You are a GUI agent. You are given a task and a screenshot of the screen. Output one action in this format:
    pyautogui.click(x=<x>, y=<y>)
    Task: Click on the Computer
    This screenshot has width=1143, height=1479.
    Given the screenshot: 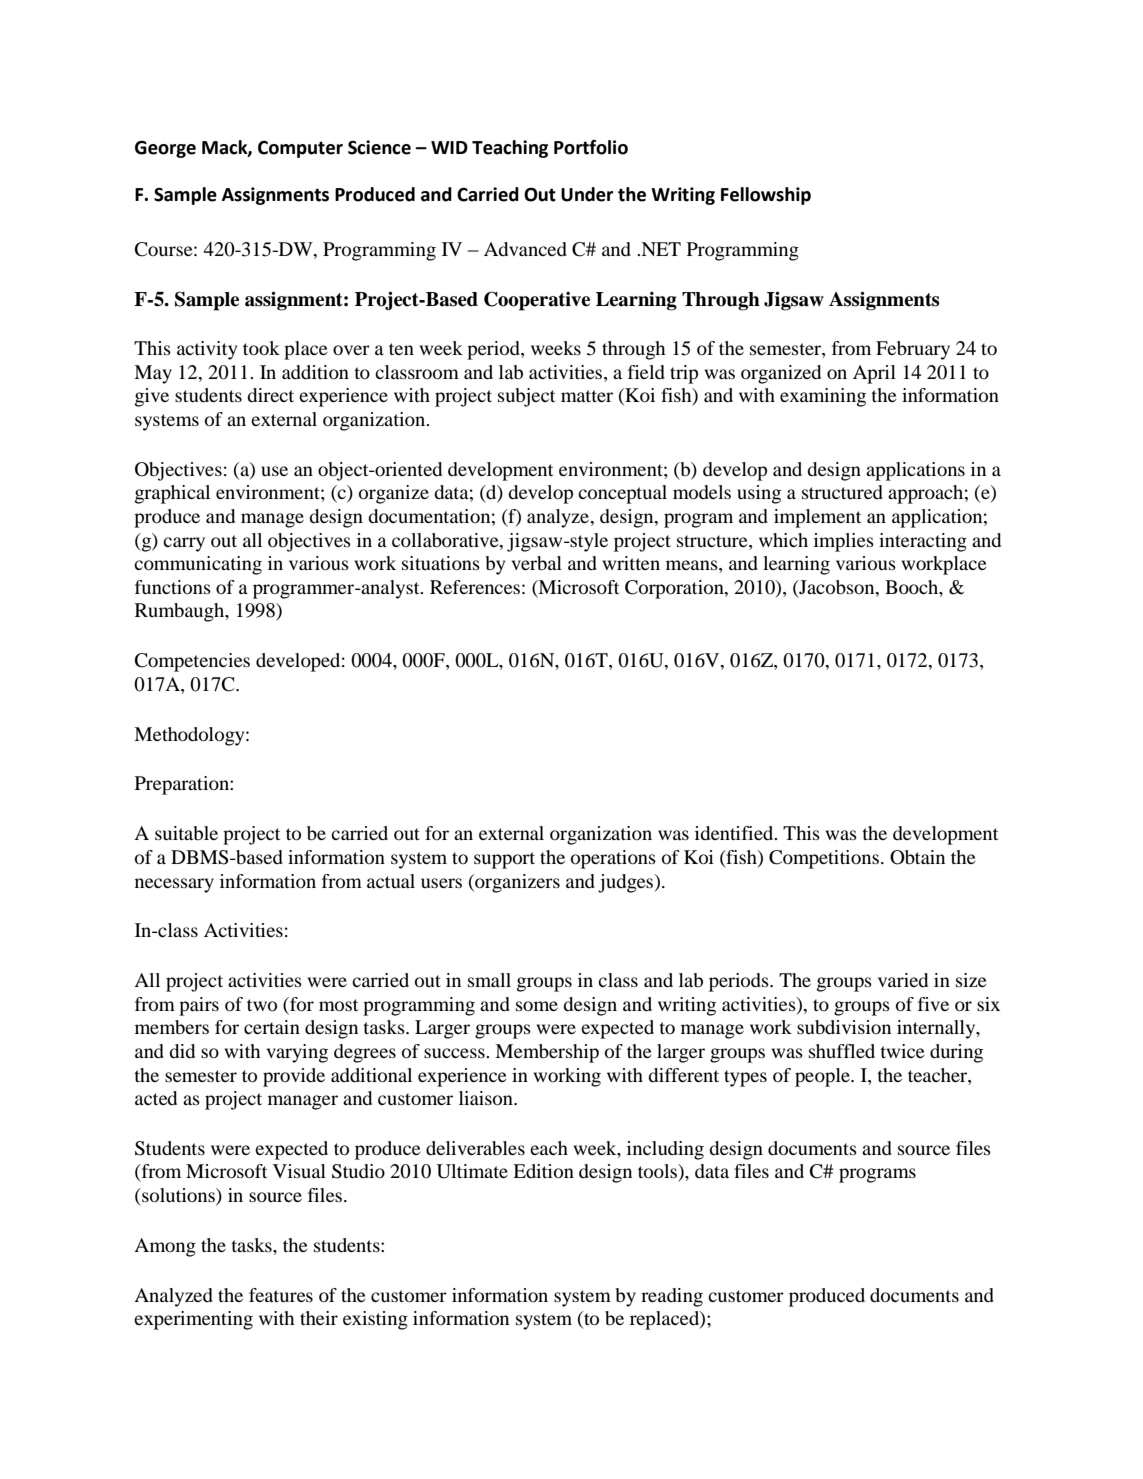 What is the action you would take?
    pyautogui.click(x=300, y=149)
